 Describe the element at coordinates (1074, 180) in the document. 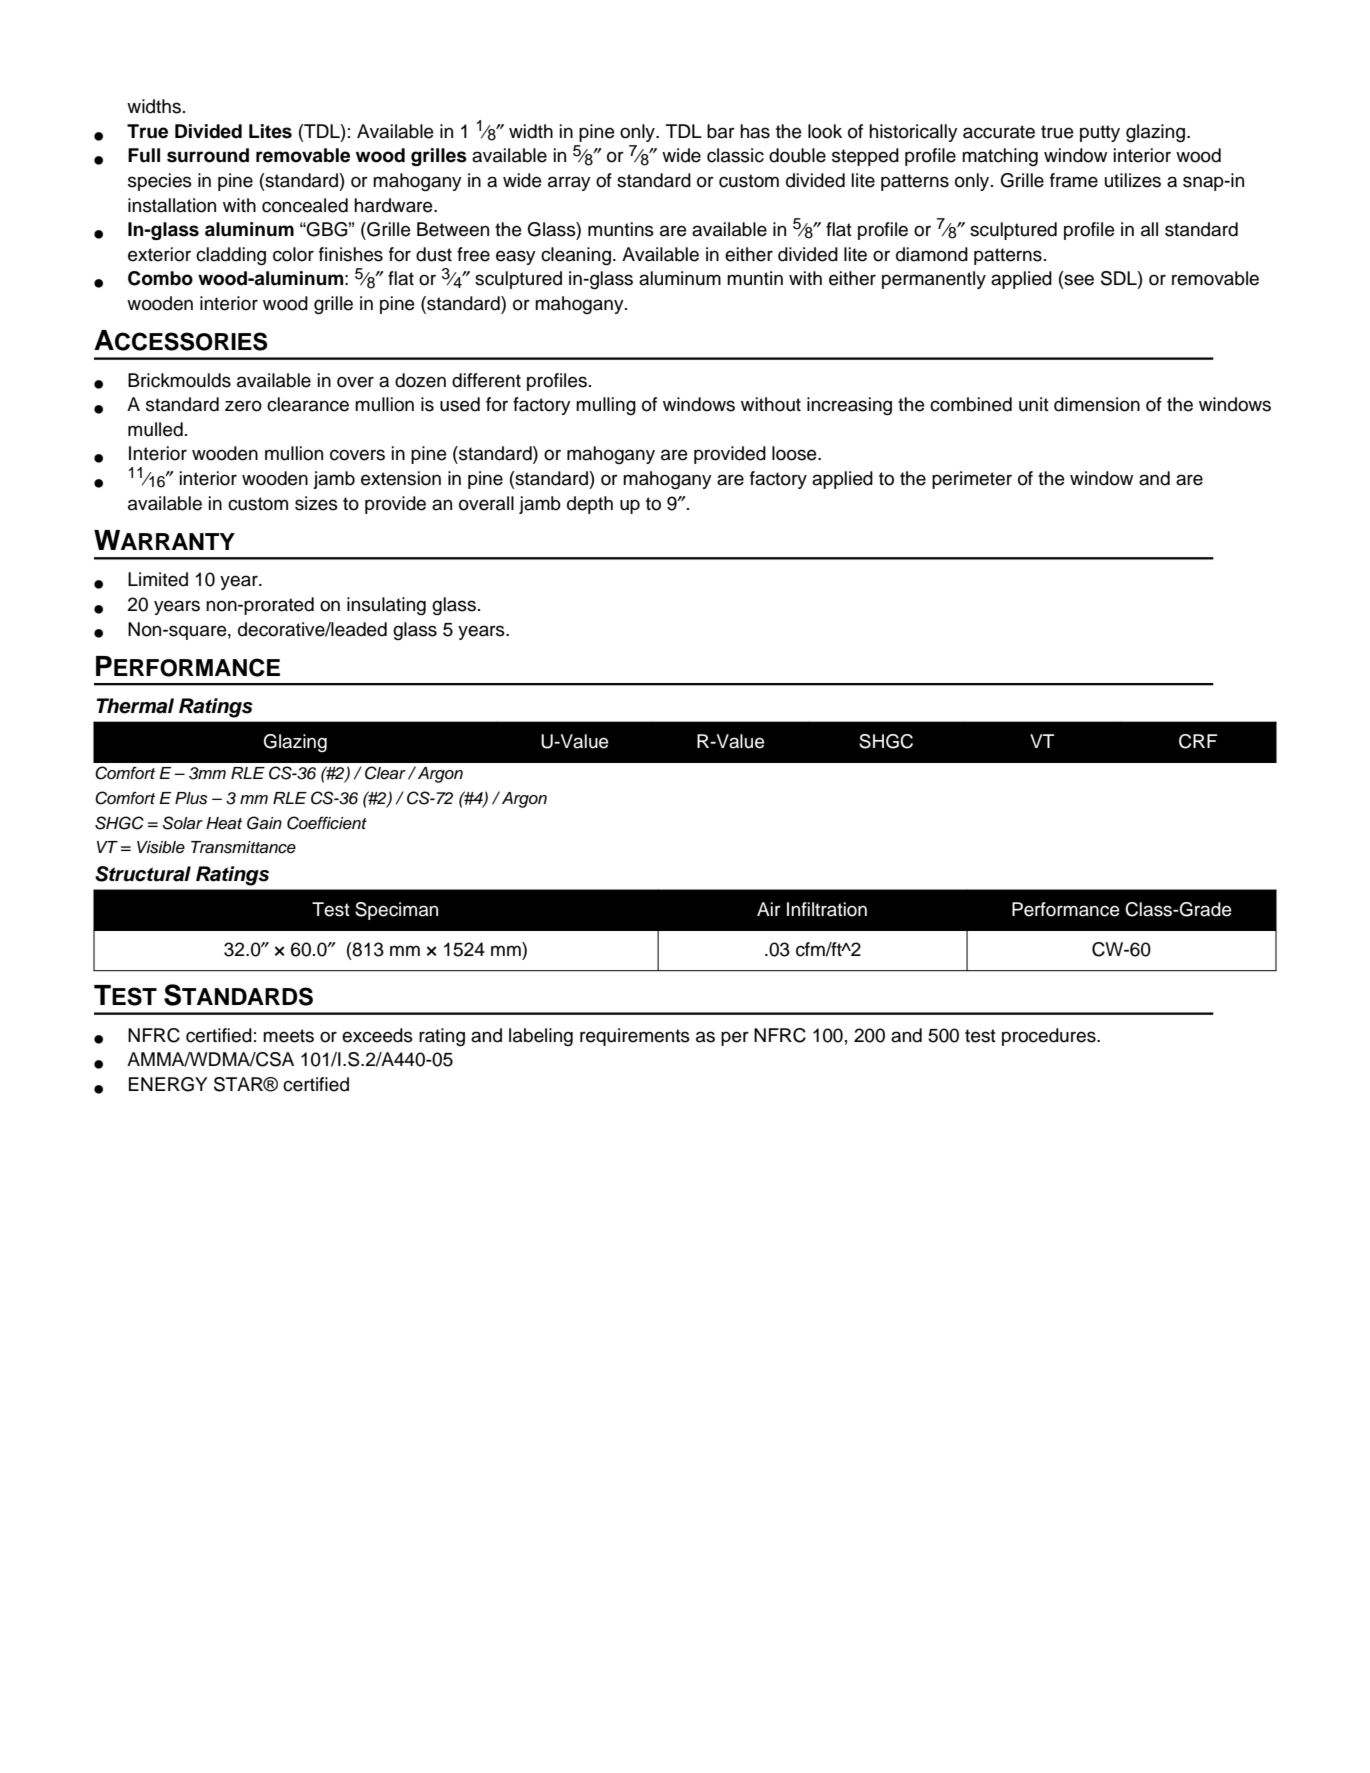

I see `frame` at that location.
